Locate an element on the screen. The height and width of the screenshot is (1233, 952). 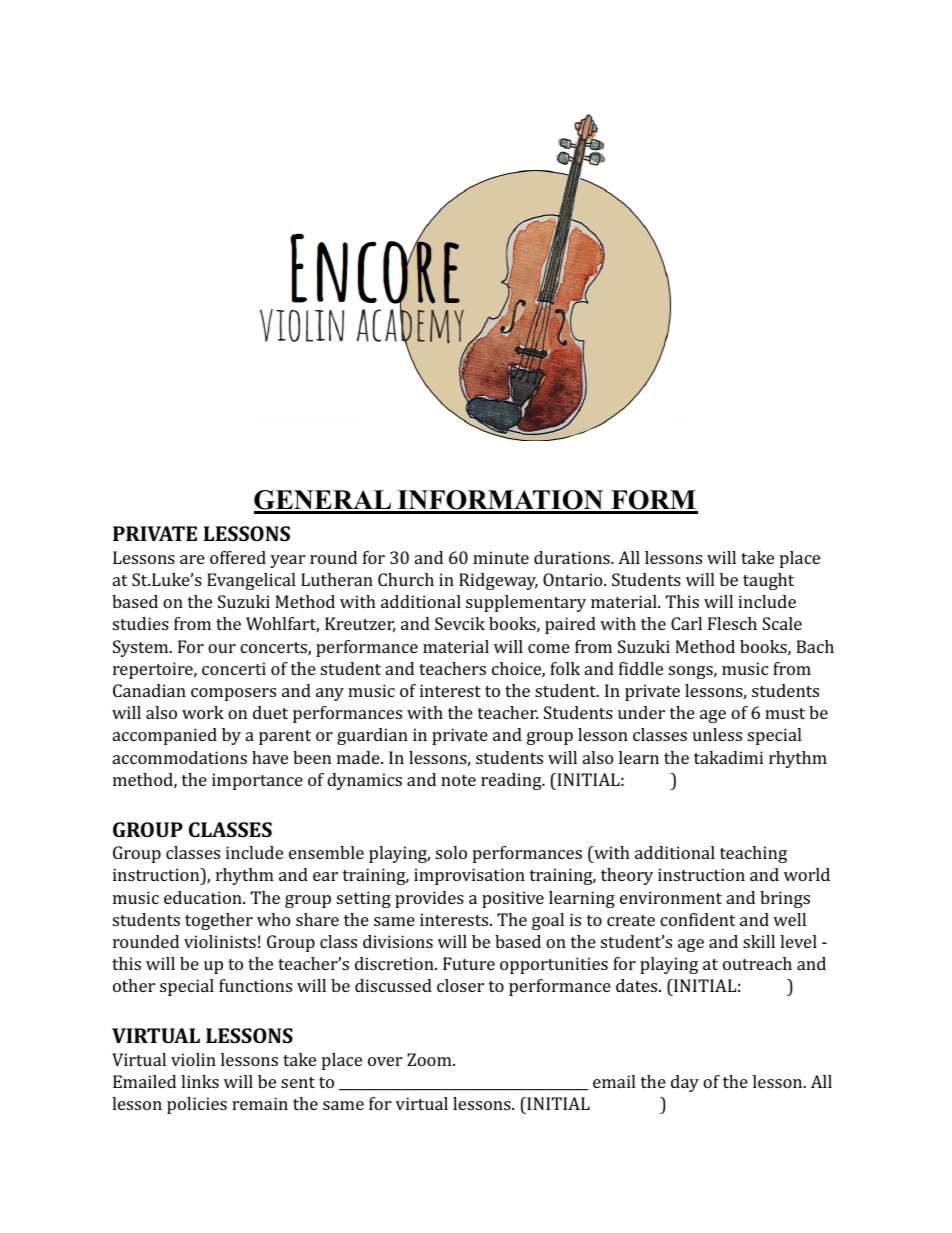
ensemble is located at coordinates (326, 852).
